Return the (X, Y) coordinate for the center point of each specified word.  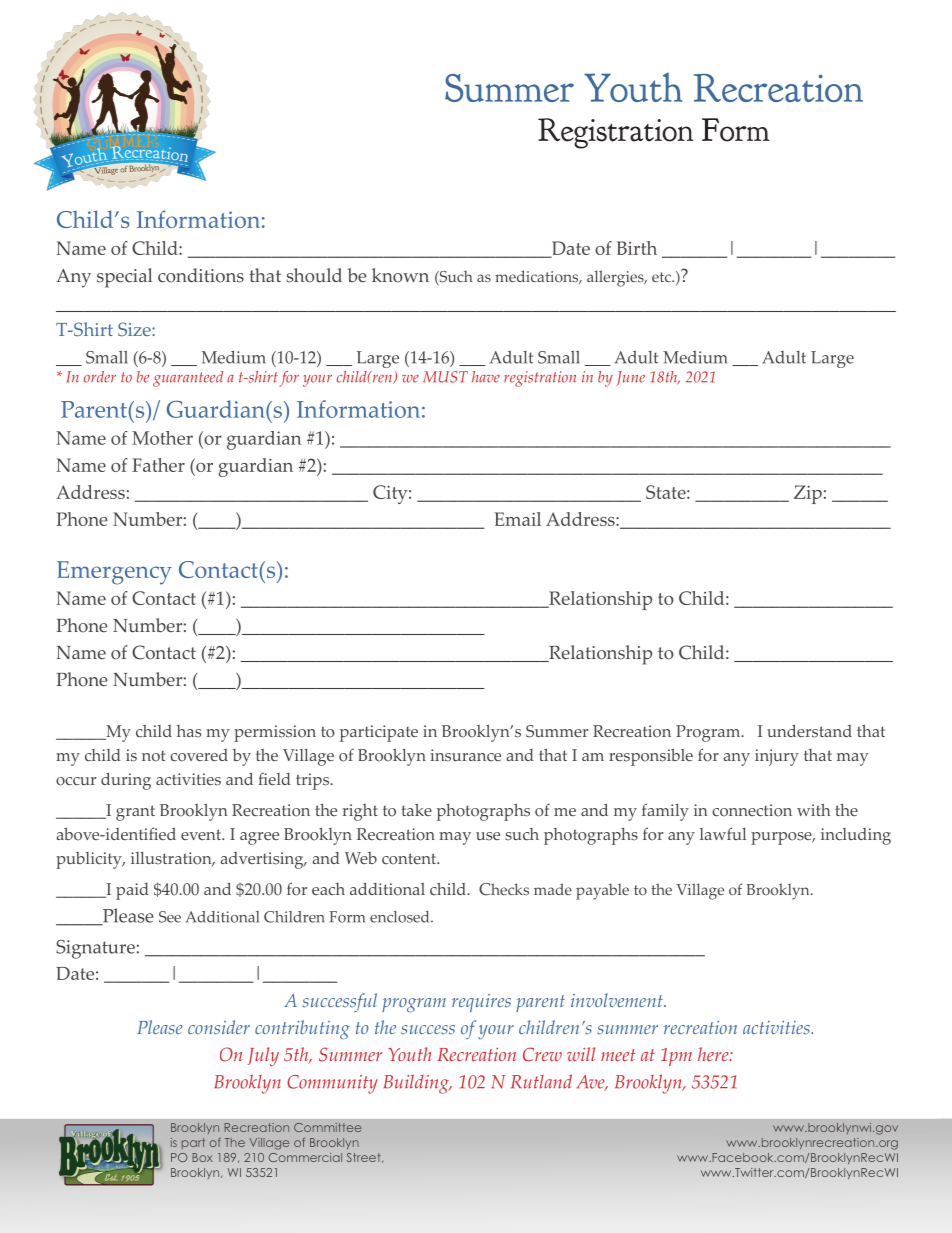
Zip (808, 494)
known (400, 275)
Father (158, 465)
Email (517, 519)
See (170, 917)
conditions (201, 275)
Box (202, 1157)
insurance (465, 755)
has (189, 731)
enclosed (401, 917)
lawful (723, 833)
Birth (637, 248)
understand (809, 731)
